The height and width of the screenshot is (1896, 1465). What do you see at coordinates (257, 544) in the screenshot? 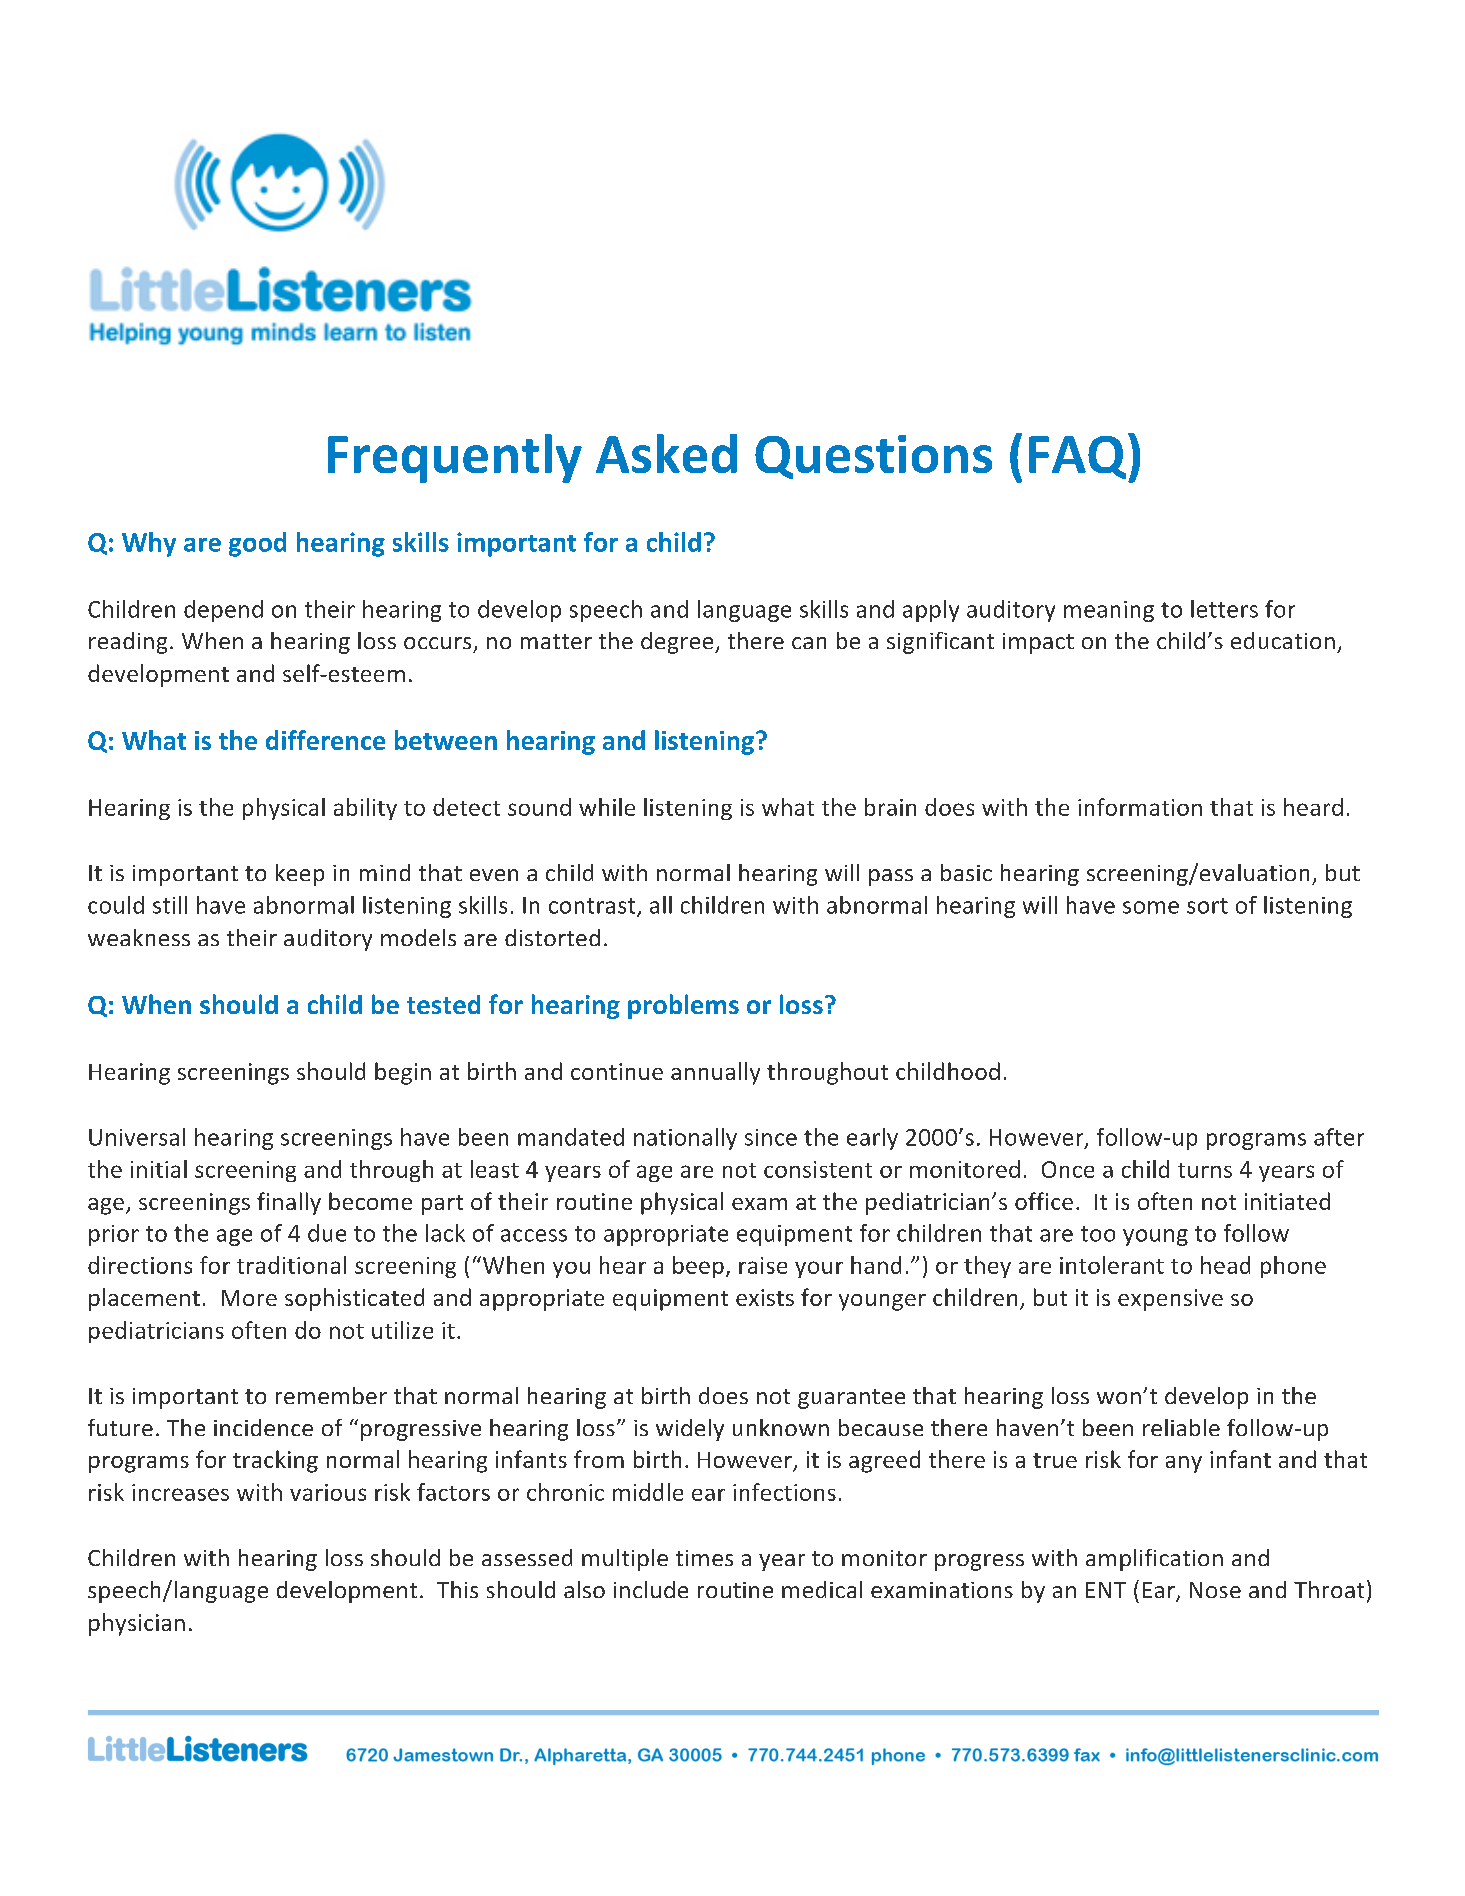
I see `good` at bounding box center [257, 544].
